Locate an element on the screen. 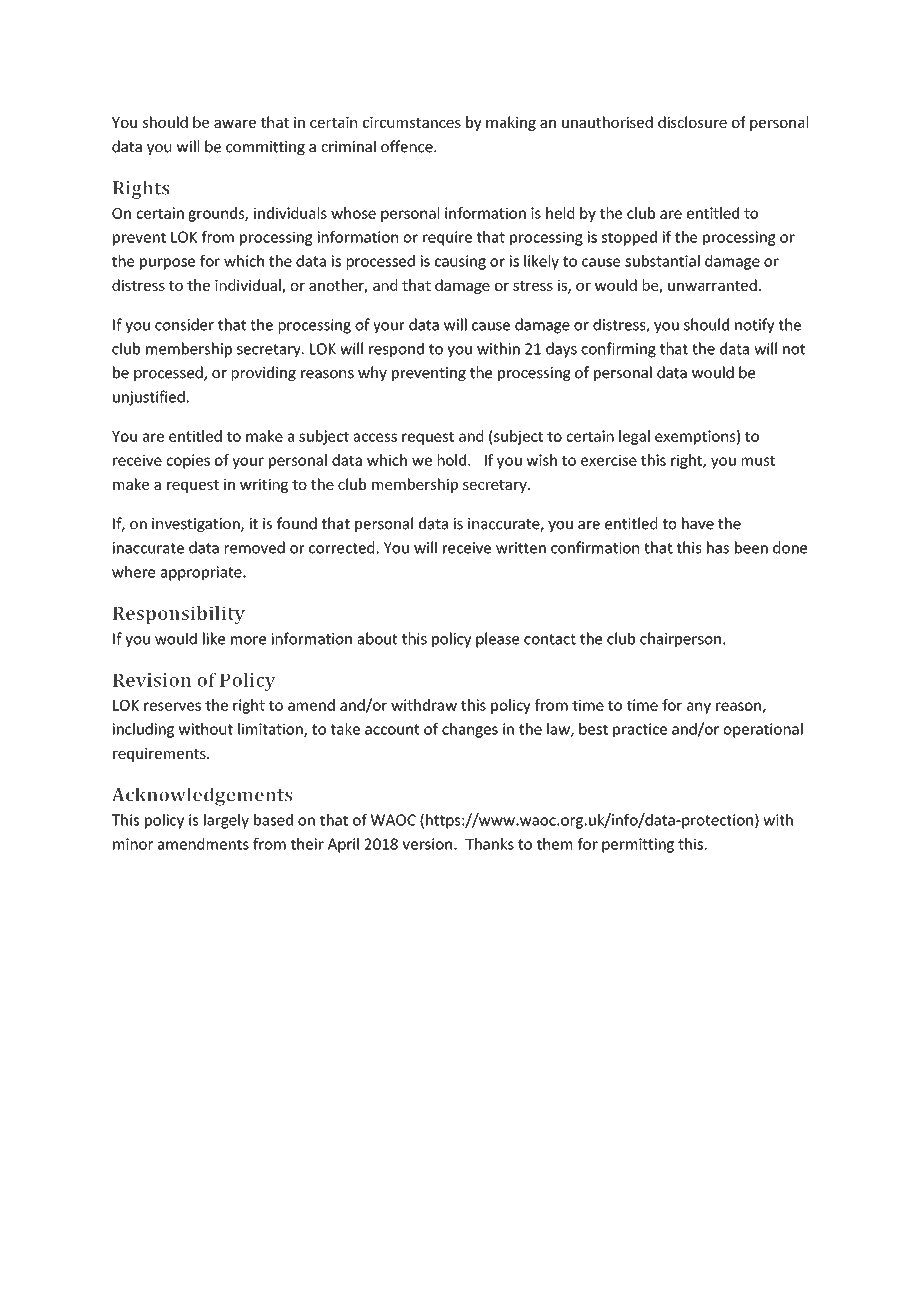 The image size is (924, 1308). changes is located at coordinates (470, 730).
